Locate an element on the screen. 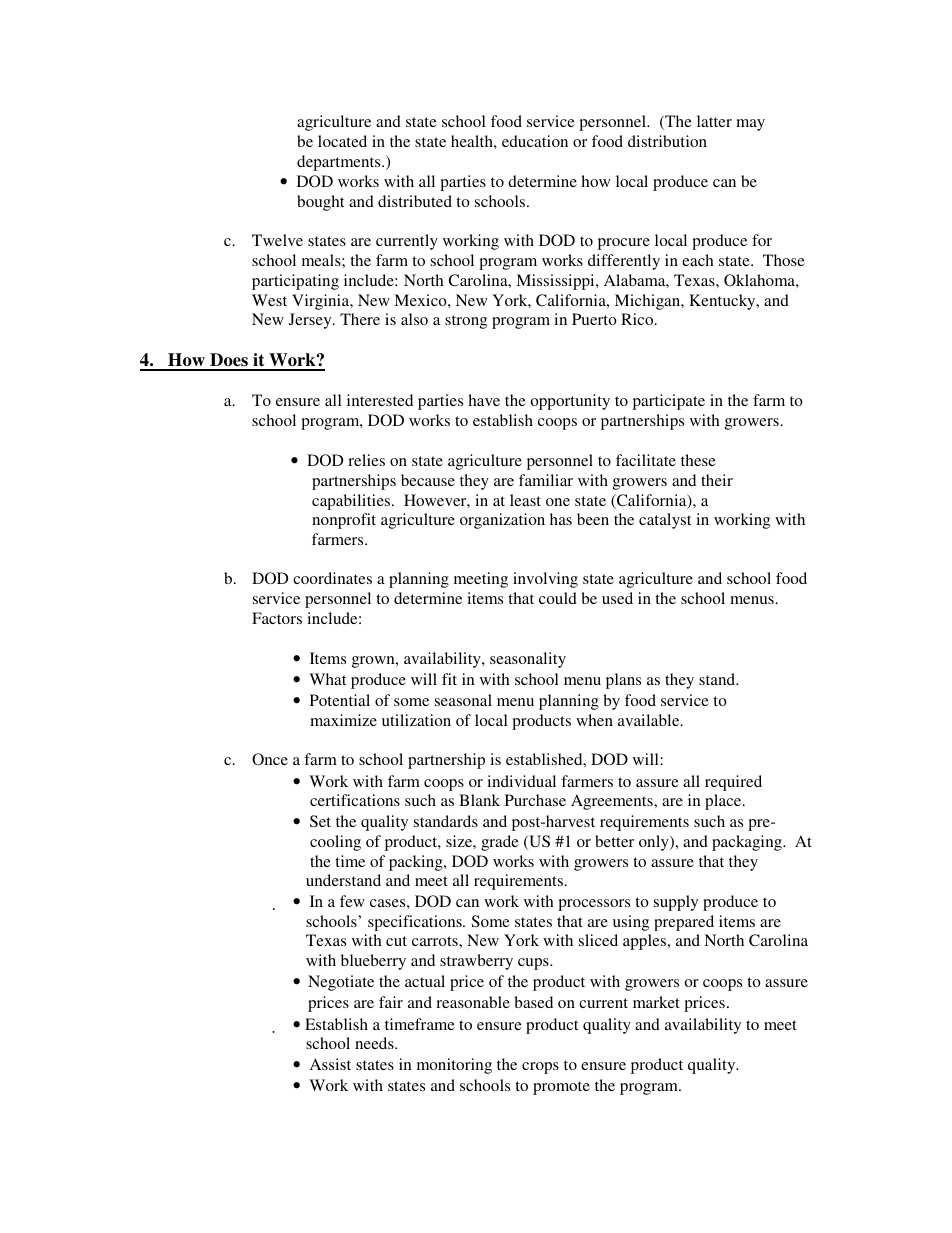 The width and height of the screenshot is (952, 1233). market is located at coordinates (656, 1002).
